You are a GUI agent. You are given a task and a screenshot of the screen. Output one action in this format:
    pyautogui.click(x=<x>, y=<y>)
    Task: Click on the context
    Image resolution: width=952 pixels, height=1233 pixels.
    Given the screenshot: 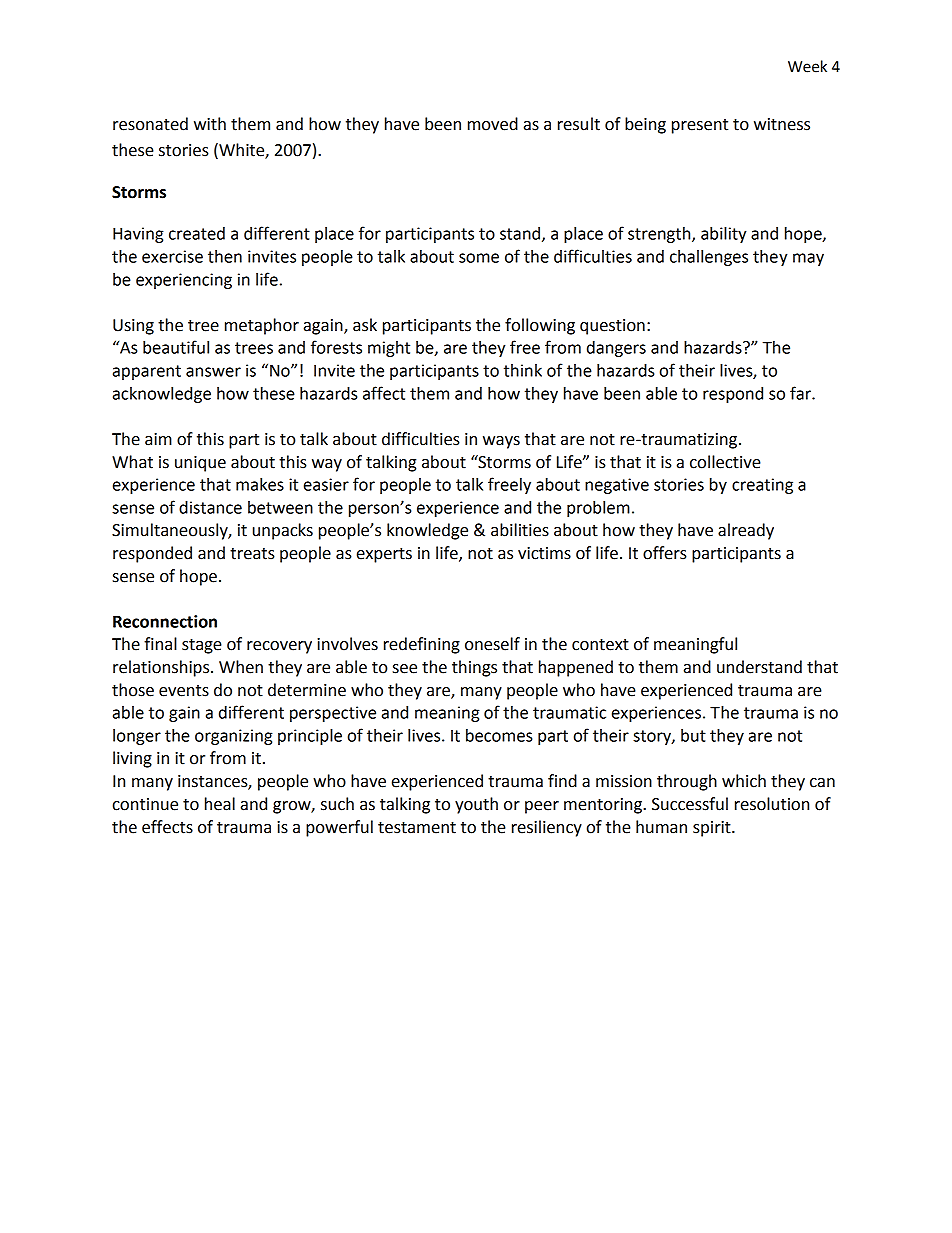 What is the action you would take?
    pyautogui.click(x=600, y=645)
